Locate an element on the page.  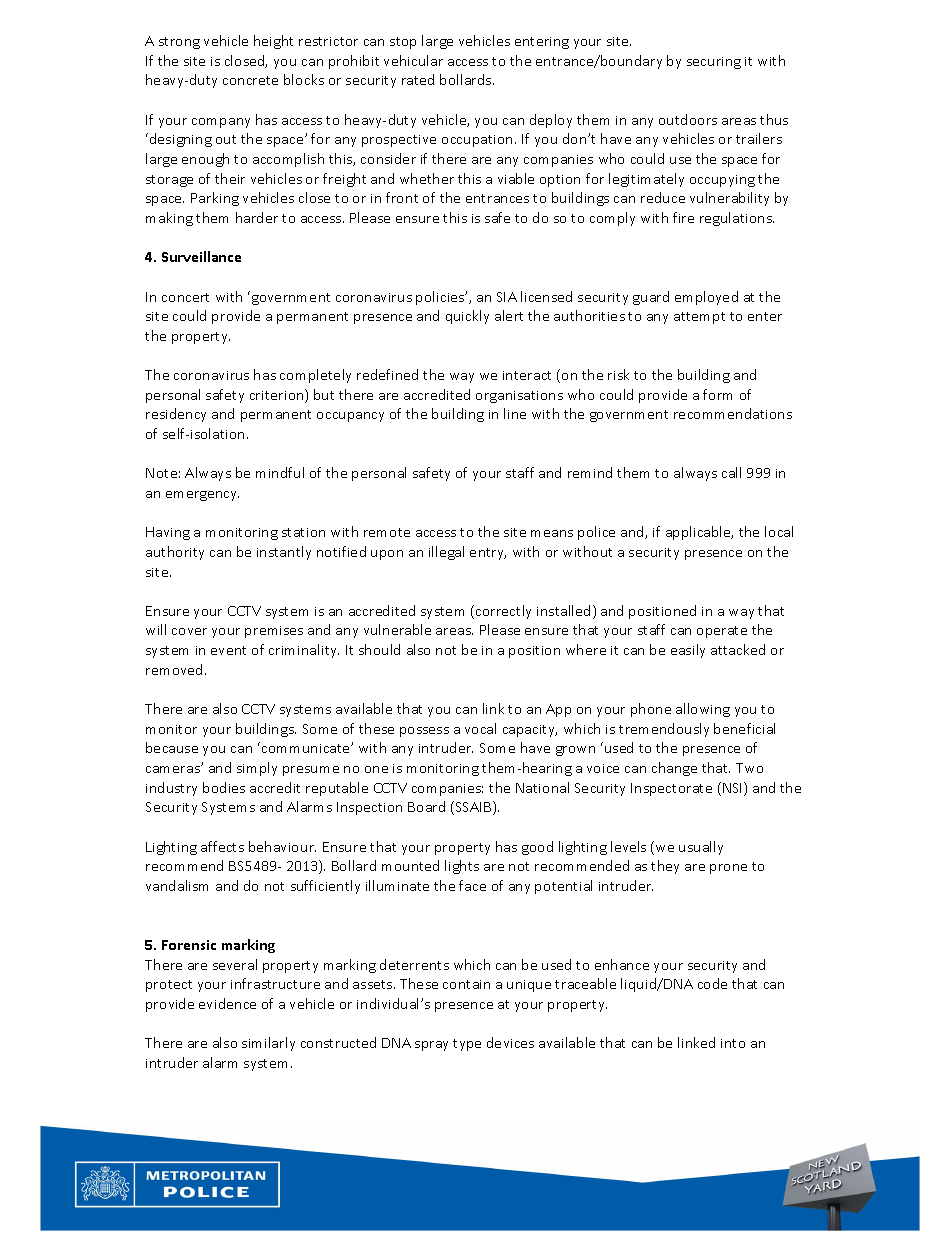
Board is located at coordinates (426, 806).
